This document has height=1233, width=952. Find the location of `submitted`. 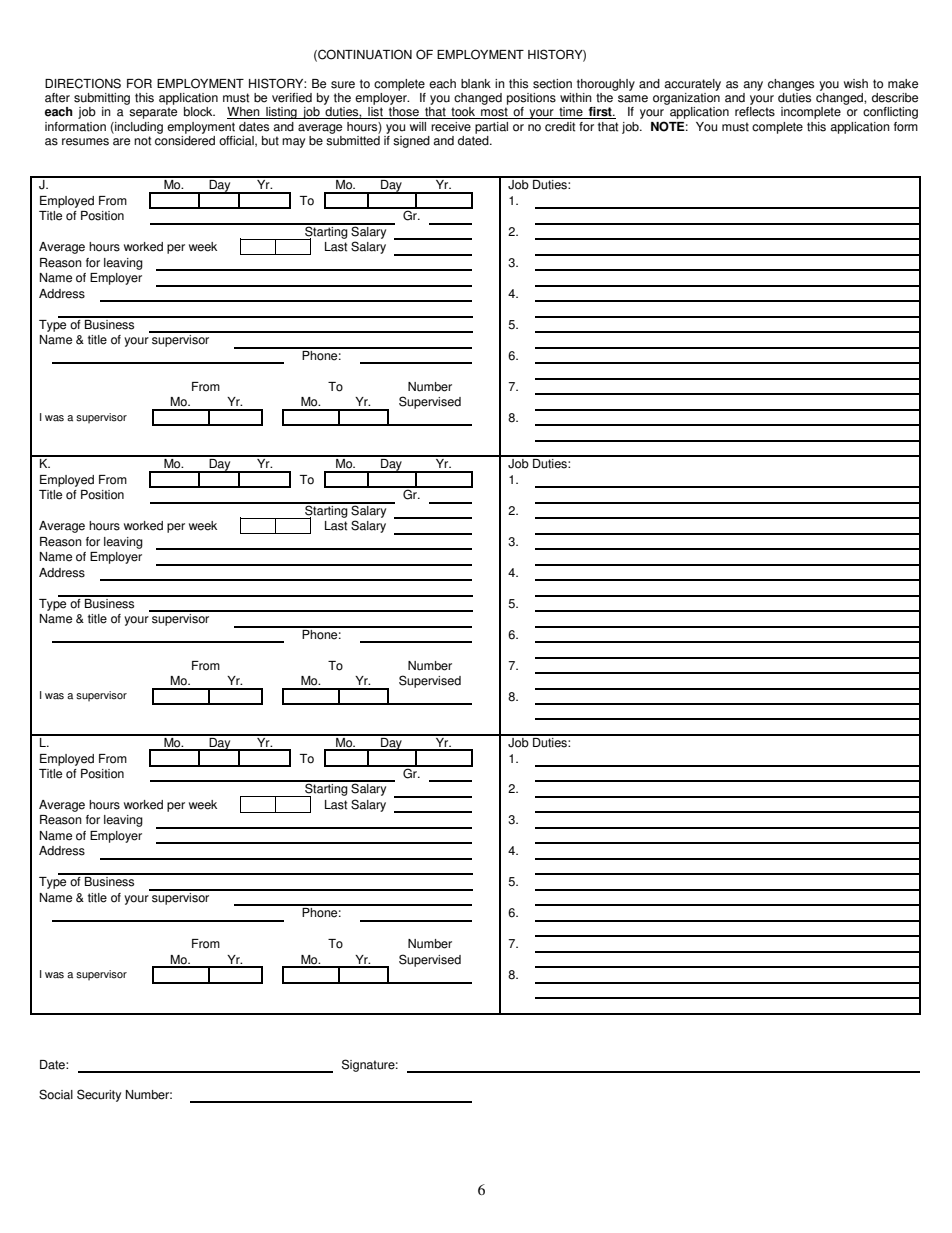

submitted is located at coordinates (353, 141).
